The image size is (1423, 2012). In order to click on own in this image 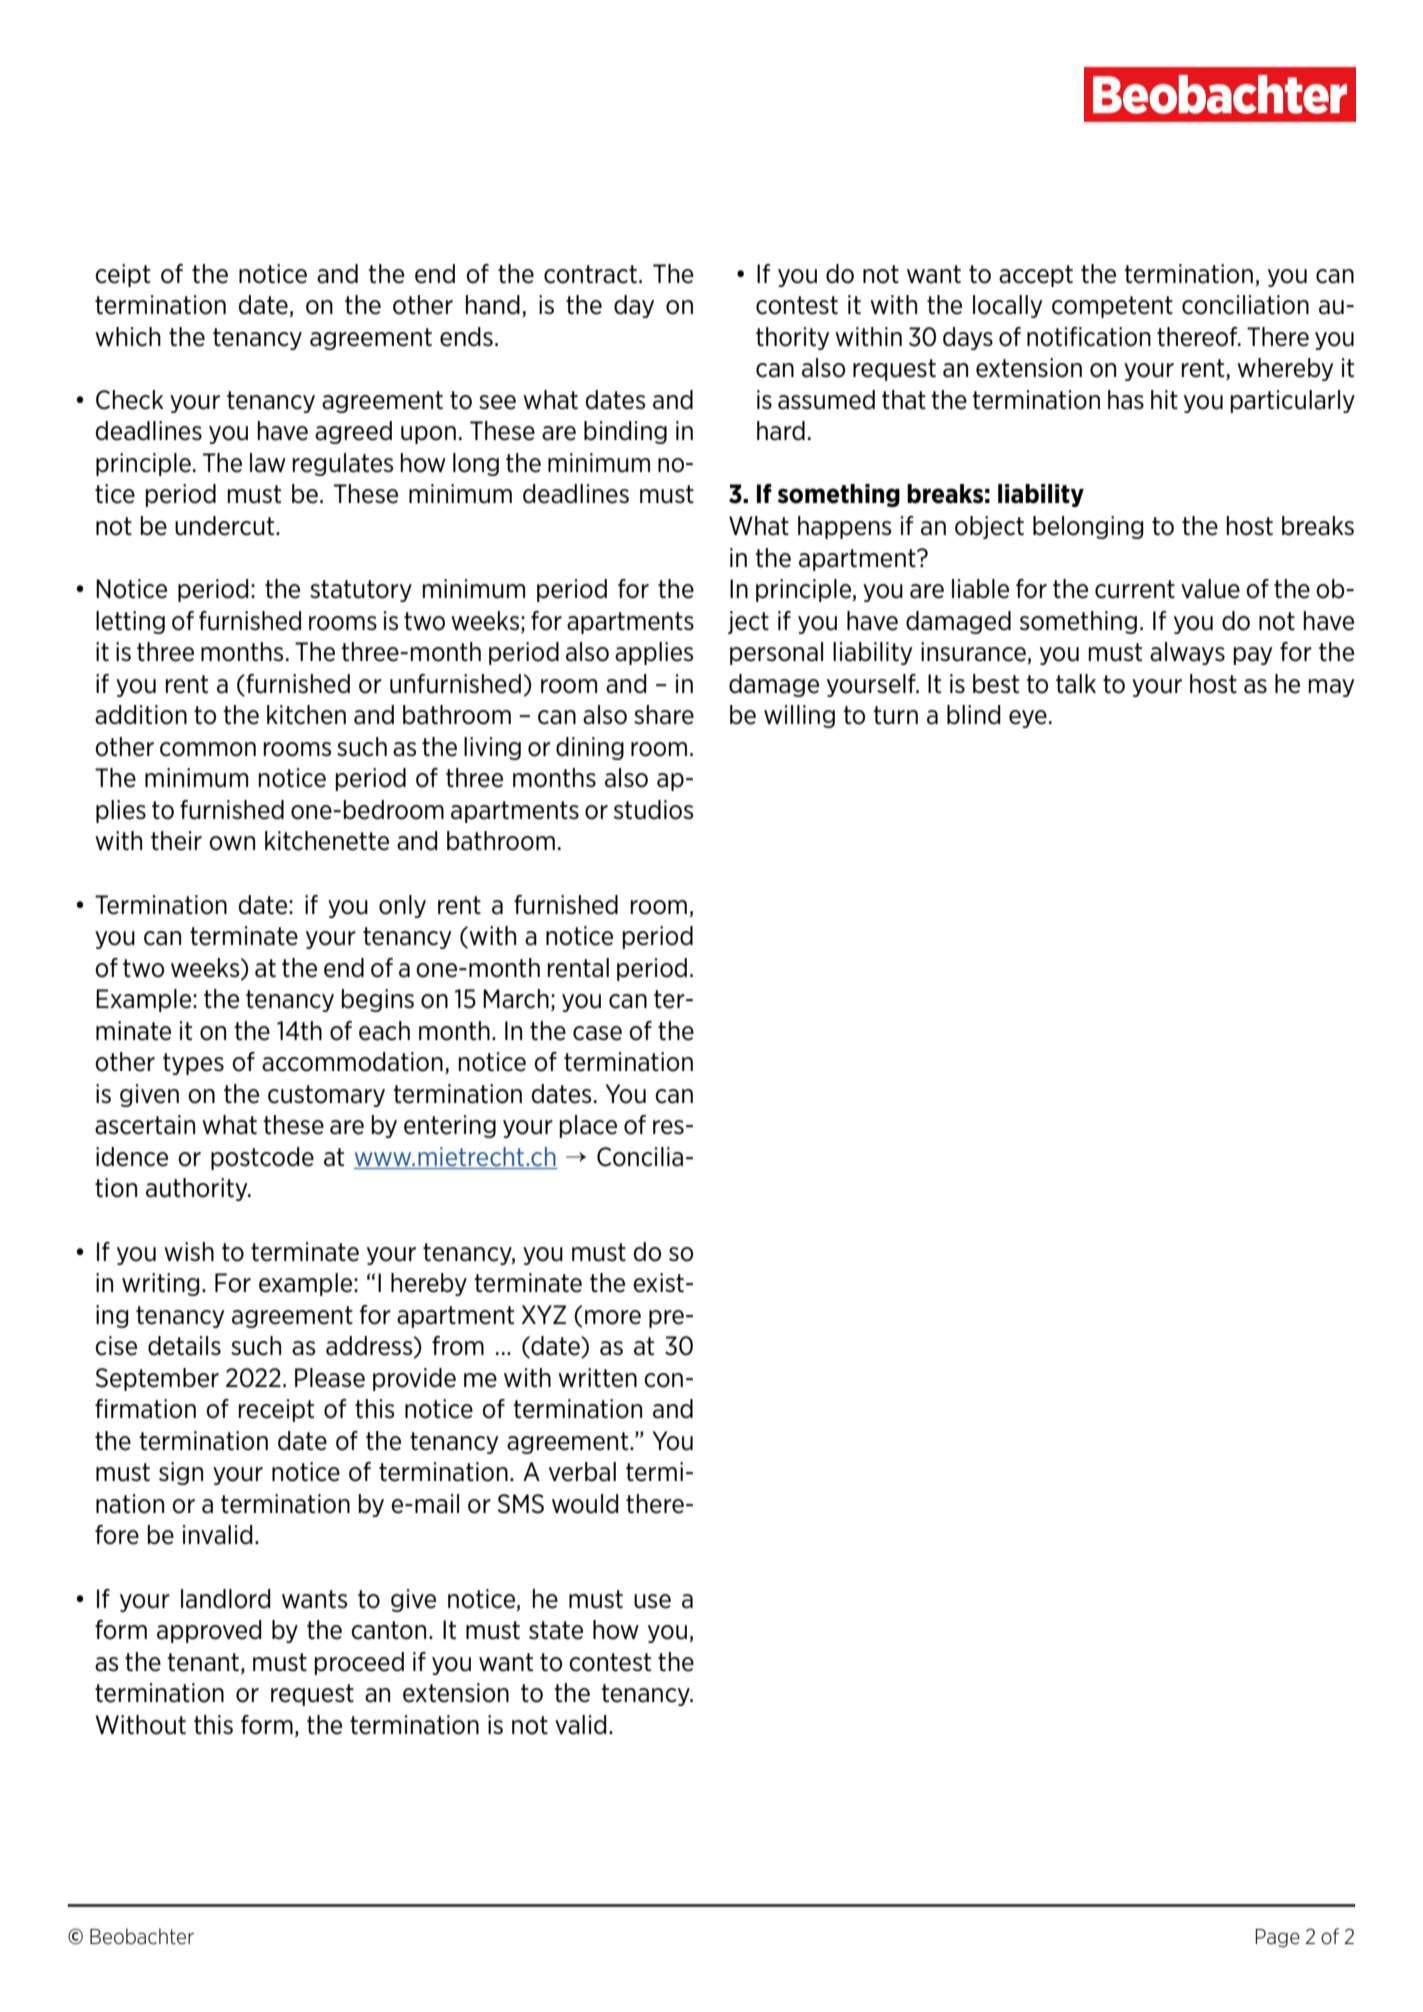, I will do `click(232, 843)`.
